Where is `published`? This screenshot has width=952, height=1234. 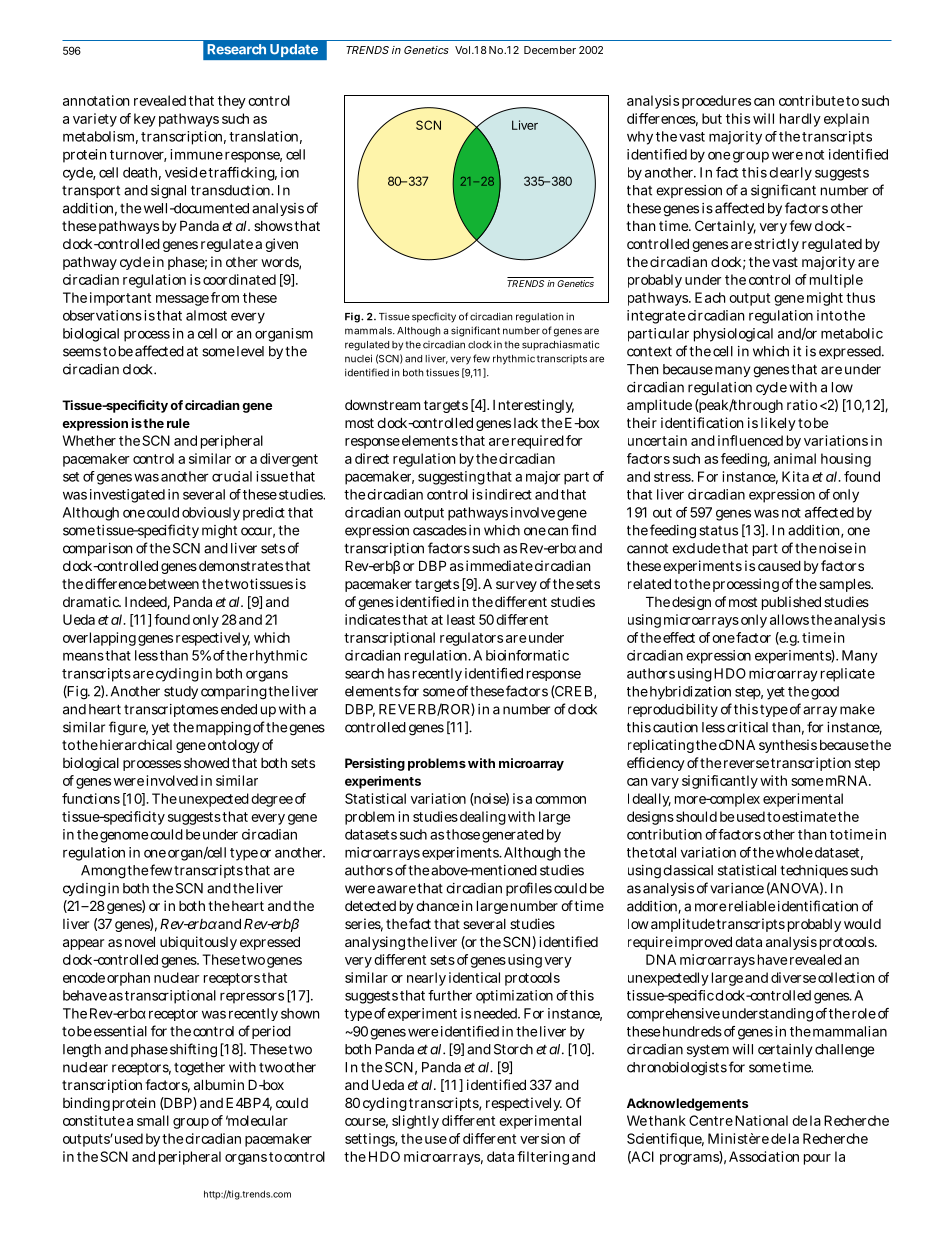
published is located at coordinates (791, 603).
